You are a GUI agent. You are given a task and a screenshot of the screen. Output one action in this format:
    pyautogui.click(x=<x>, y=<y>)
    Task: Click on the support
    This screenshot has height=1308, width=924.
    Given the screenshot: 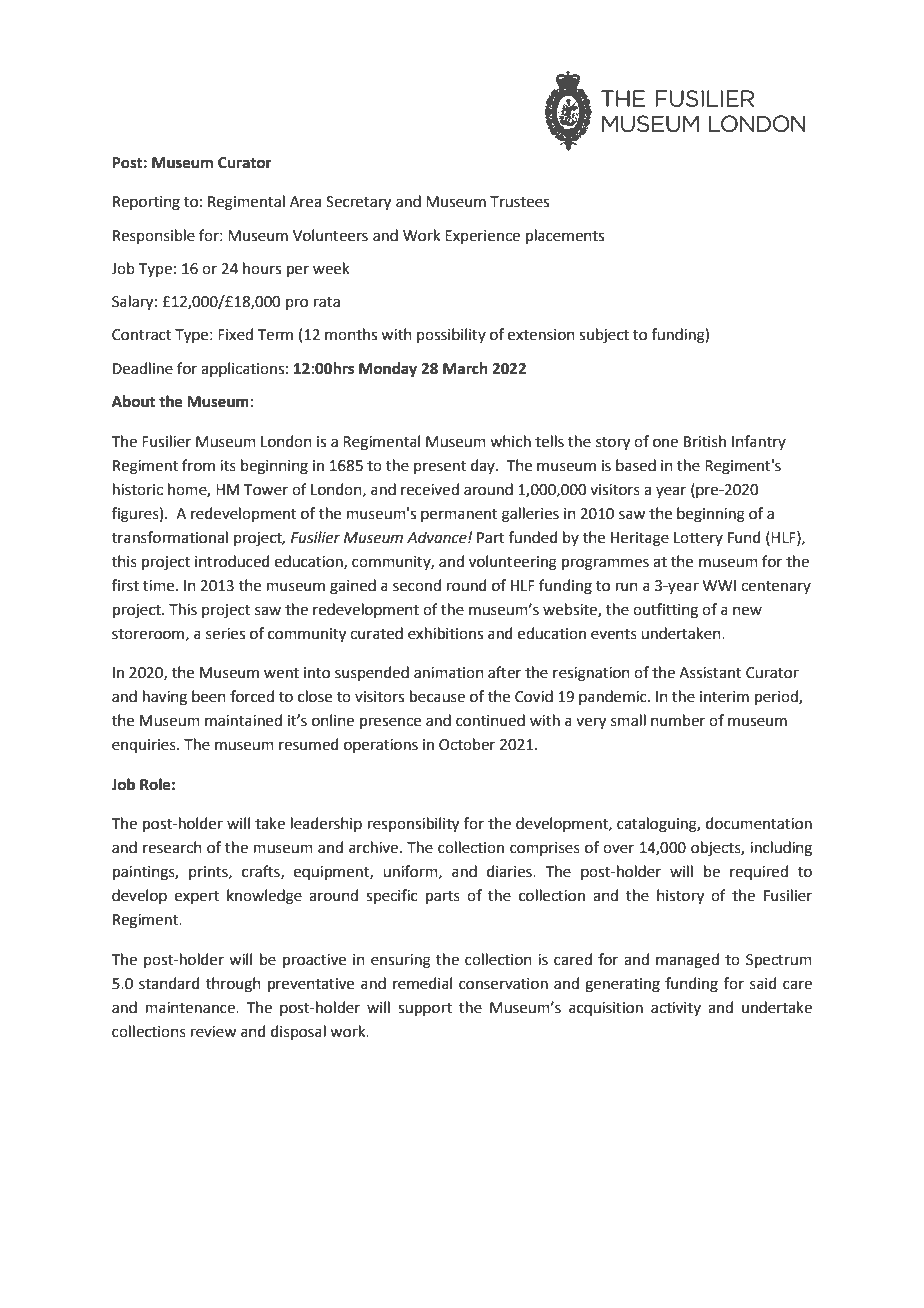 What is the action you would take?
    pyautogui.click(x=425, y=1009)
